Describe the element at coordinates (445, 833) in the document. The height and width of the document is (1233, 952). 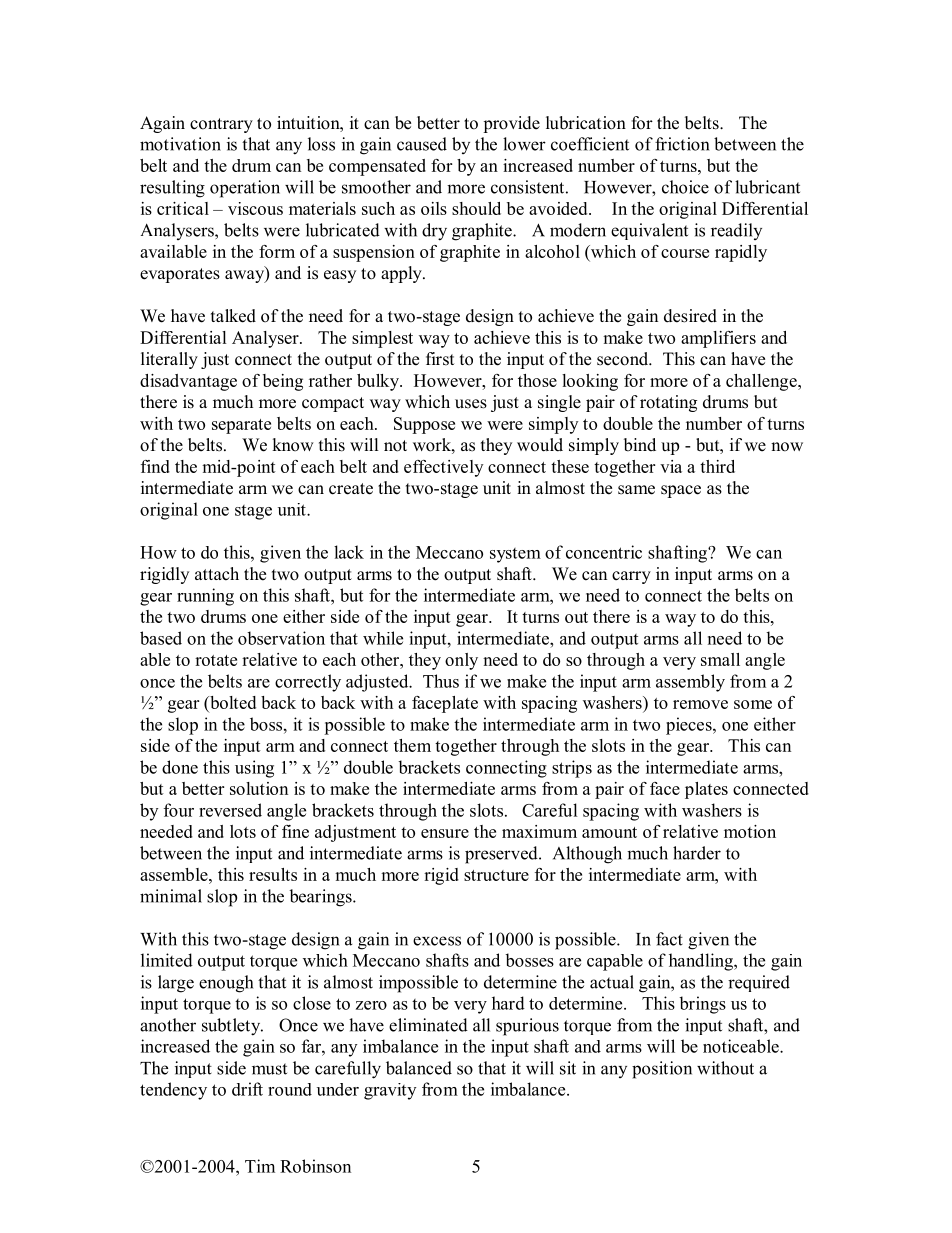
I see `ensure` at that location.
